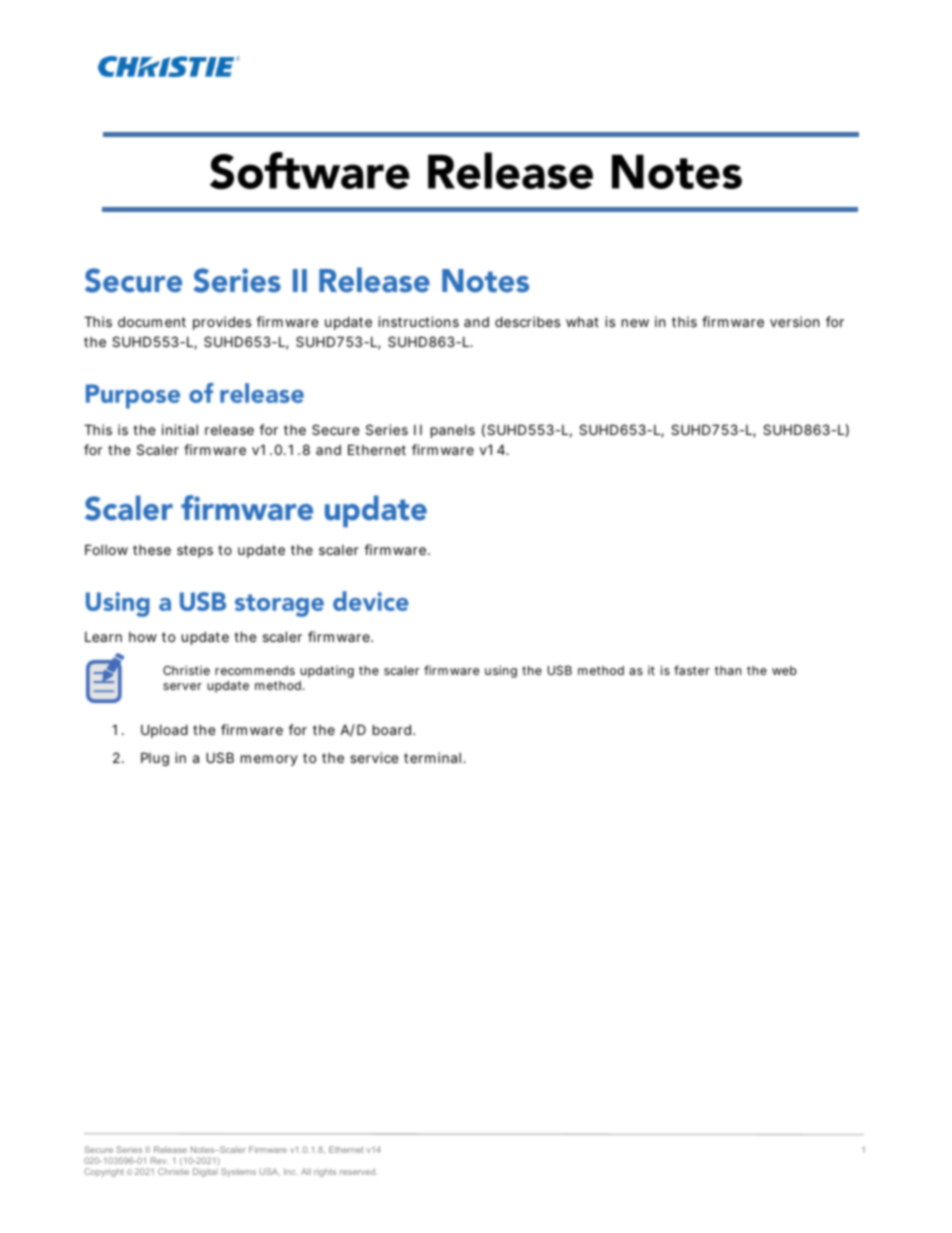  What do you see at coordinates (222, 323) in the screenshot?
I see `provides` at bounding box center [222, 323].
